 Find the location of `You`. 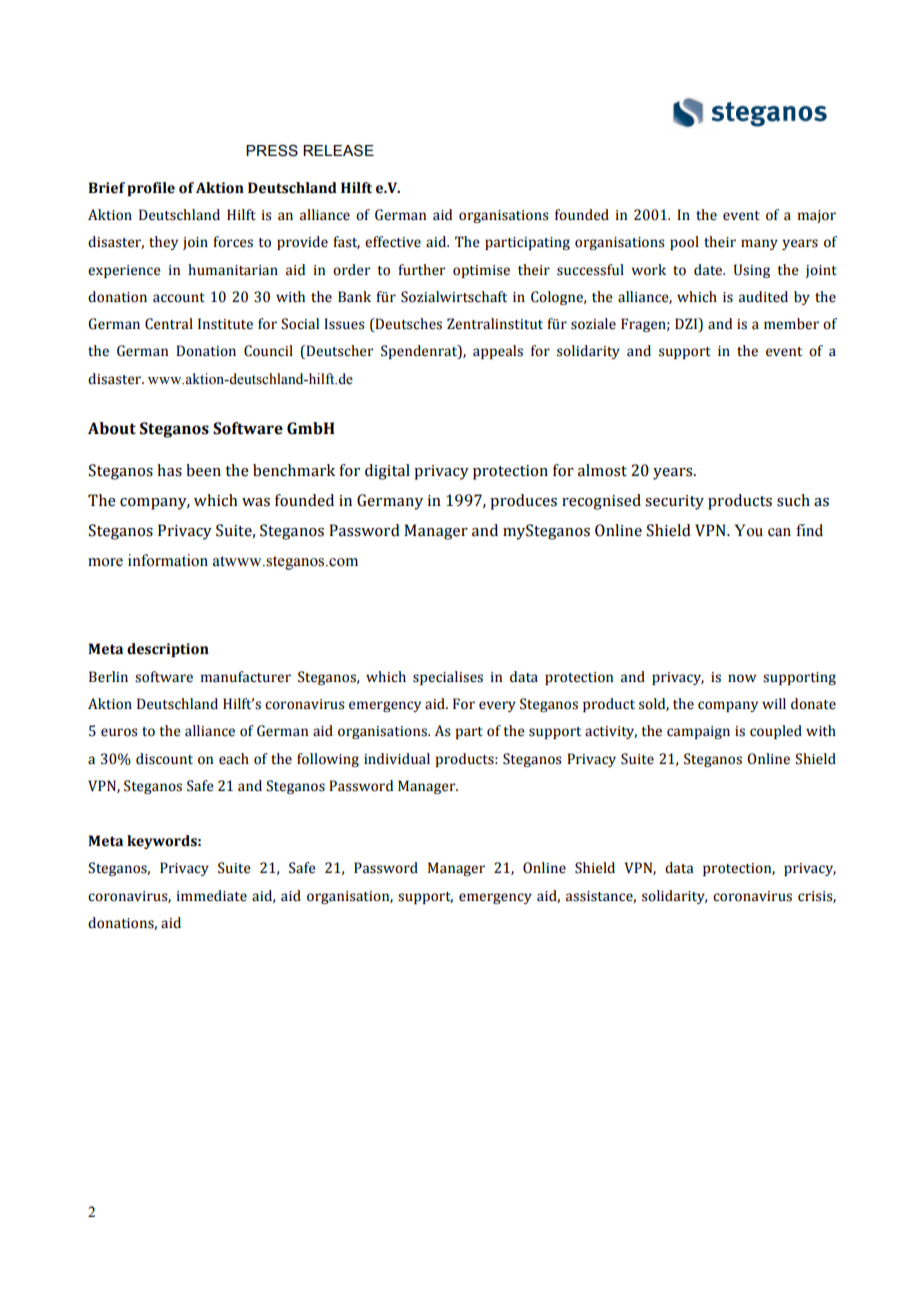

You is located at coordinates (748, 530).
